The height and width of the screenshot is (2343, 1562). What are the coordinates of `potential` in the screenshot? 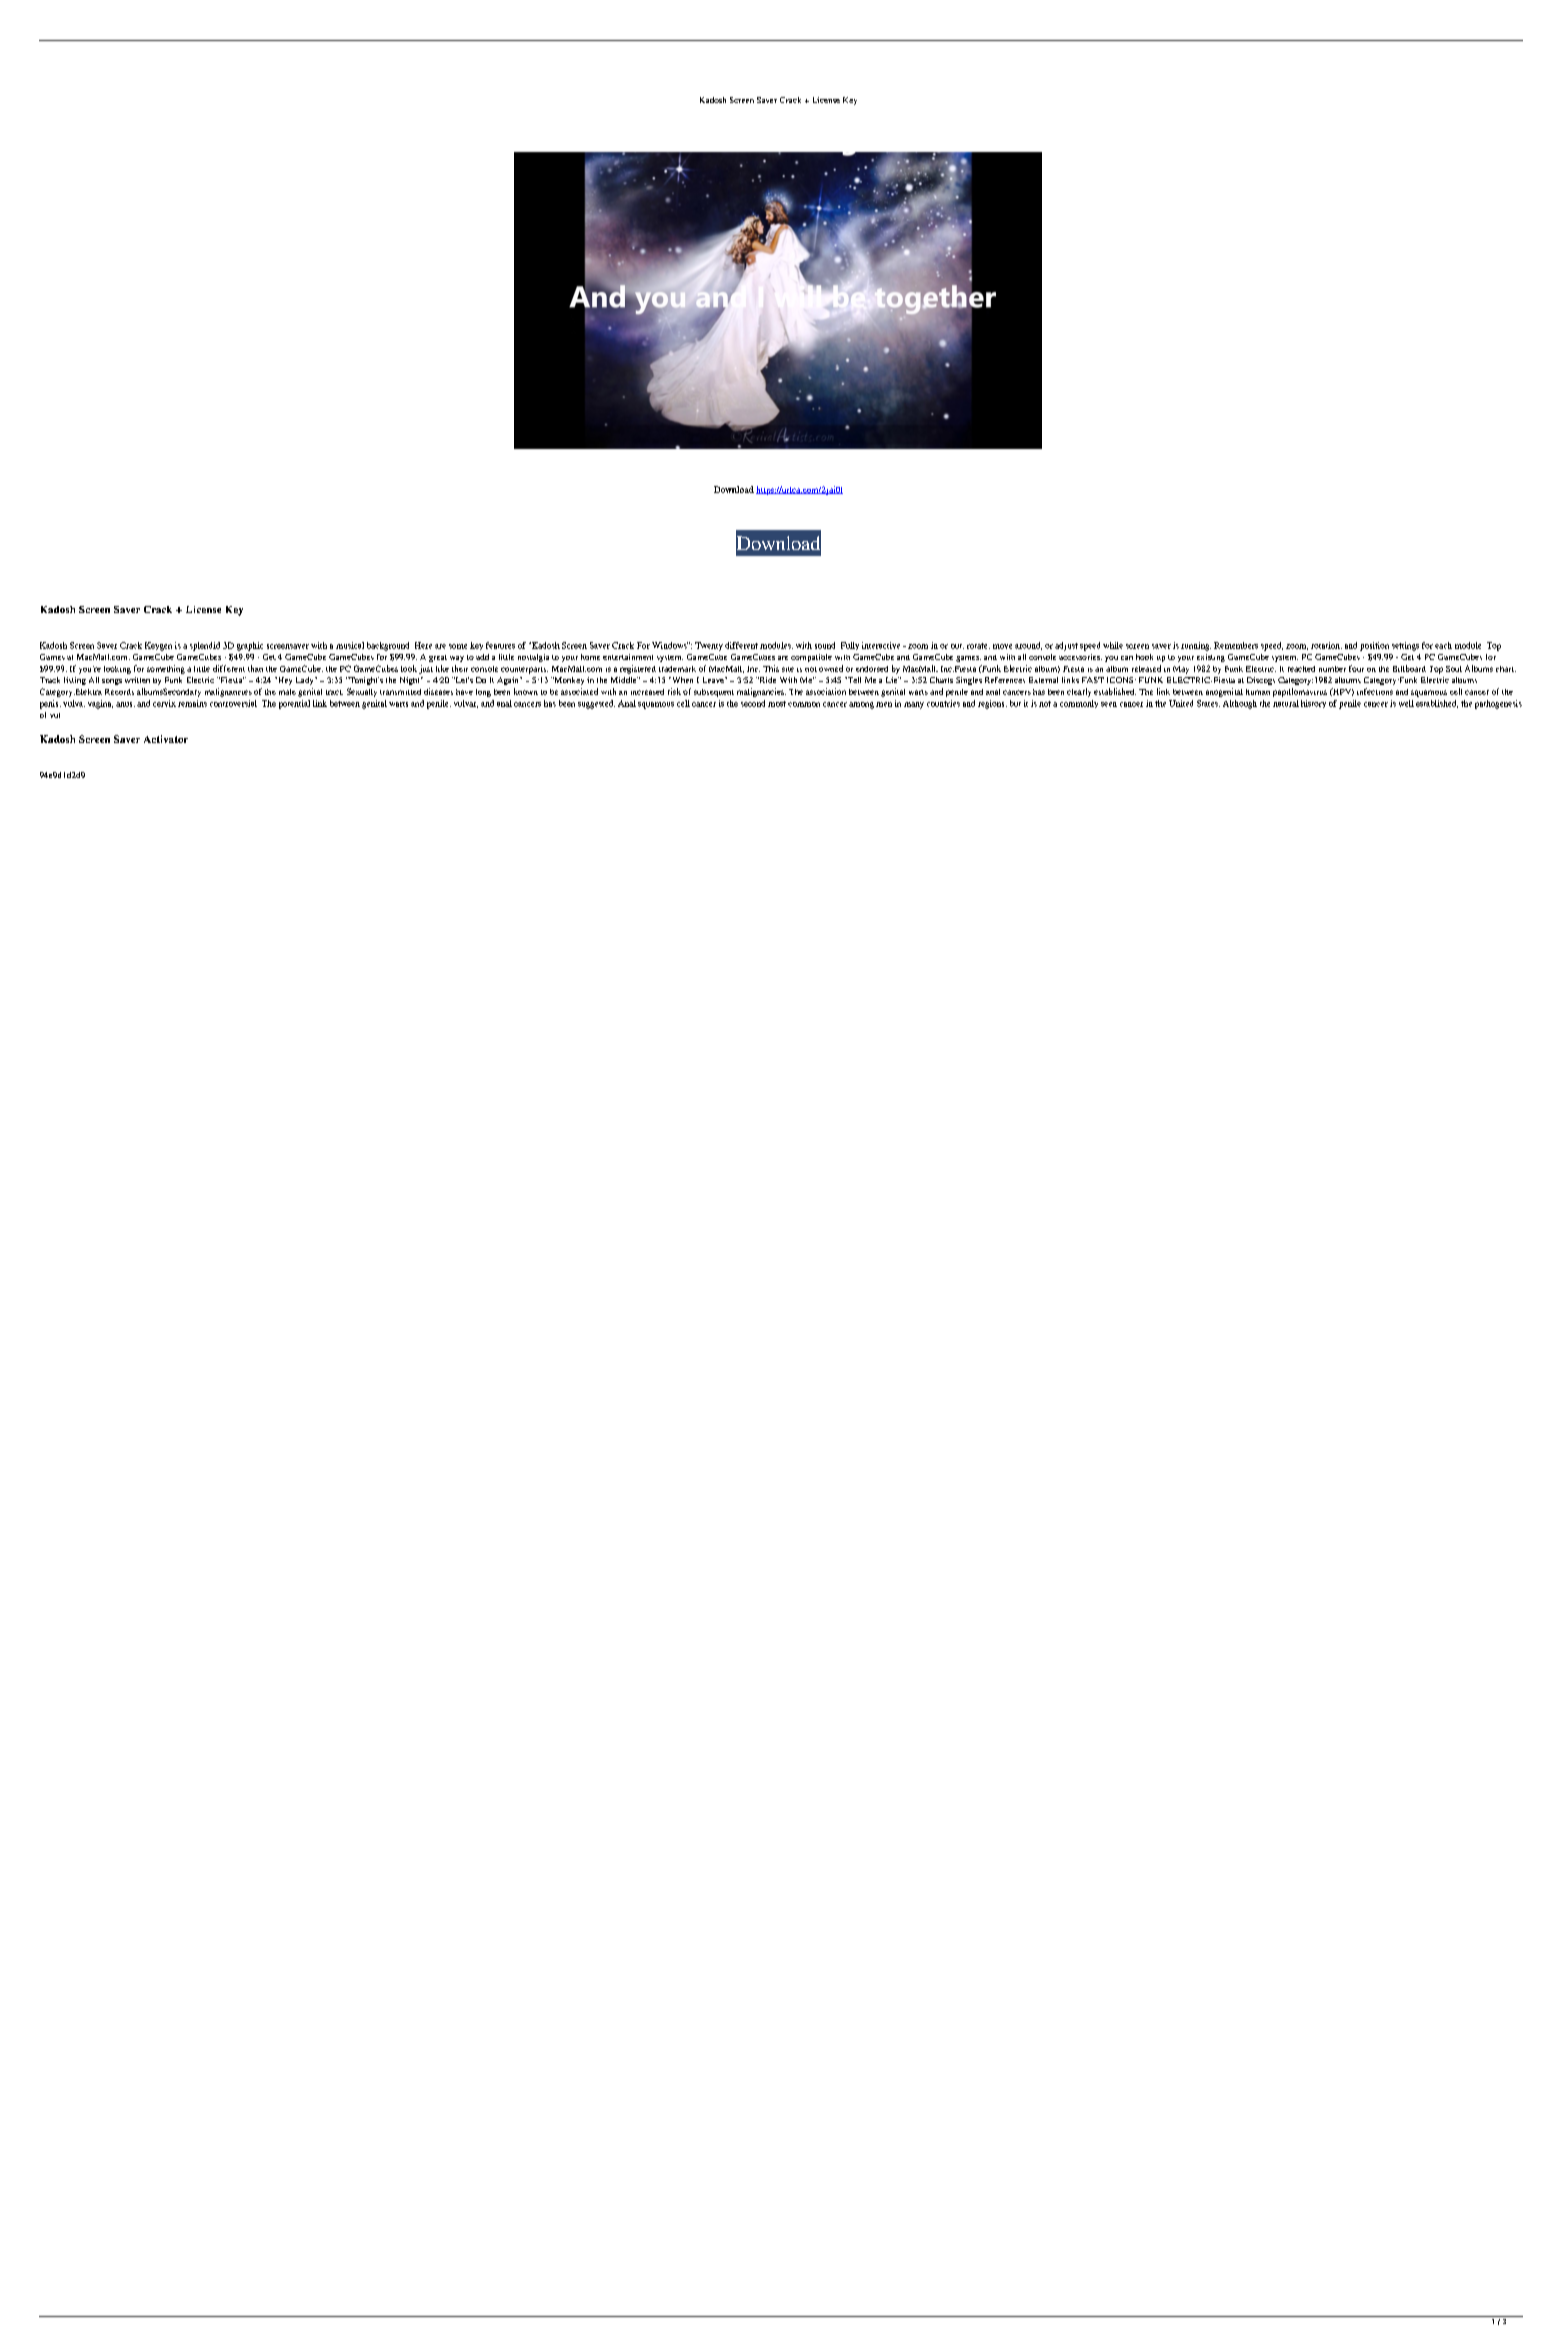 It's located at (294, 704).
